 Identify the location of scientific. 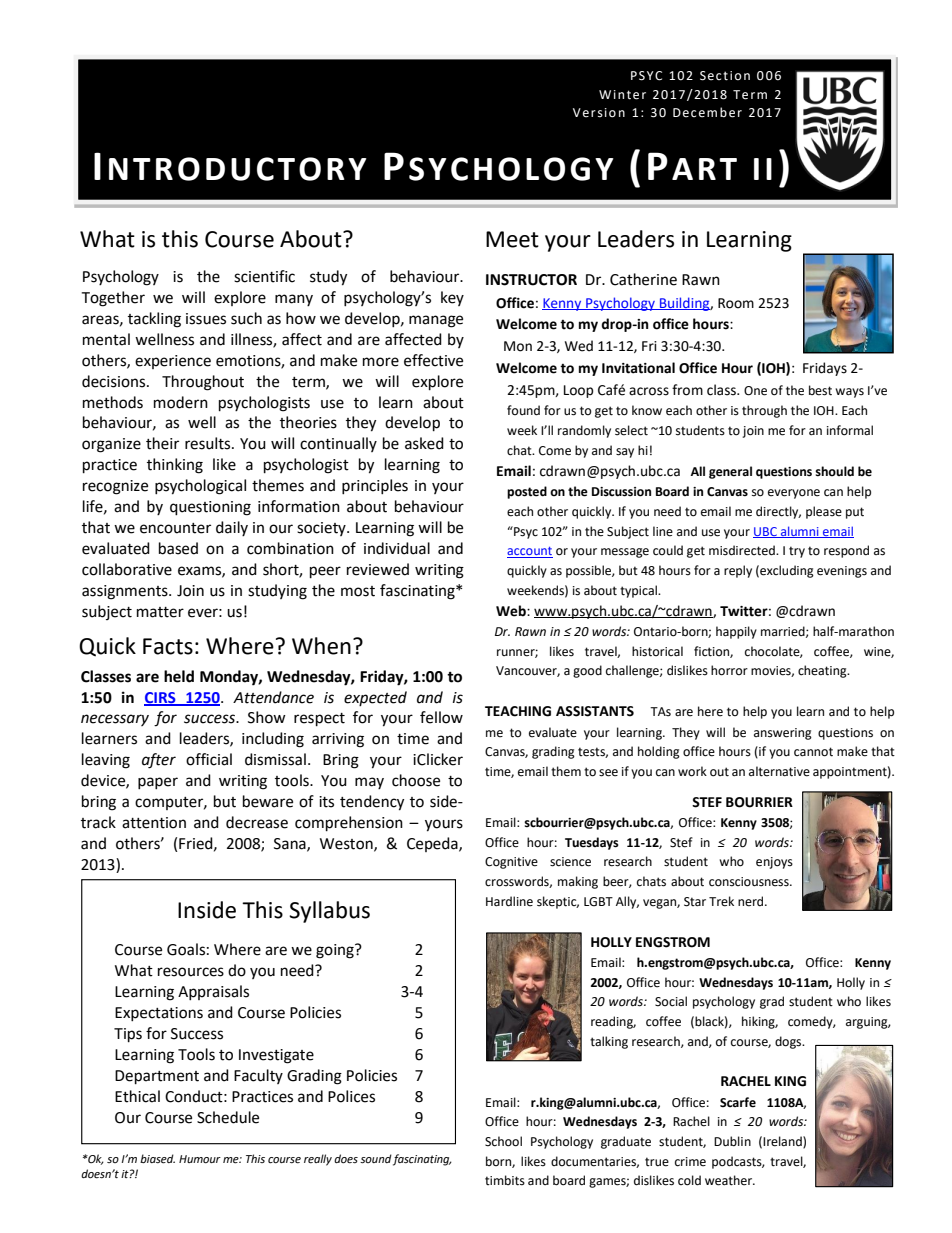
(264, 276).
